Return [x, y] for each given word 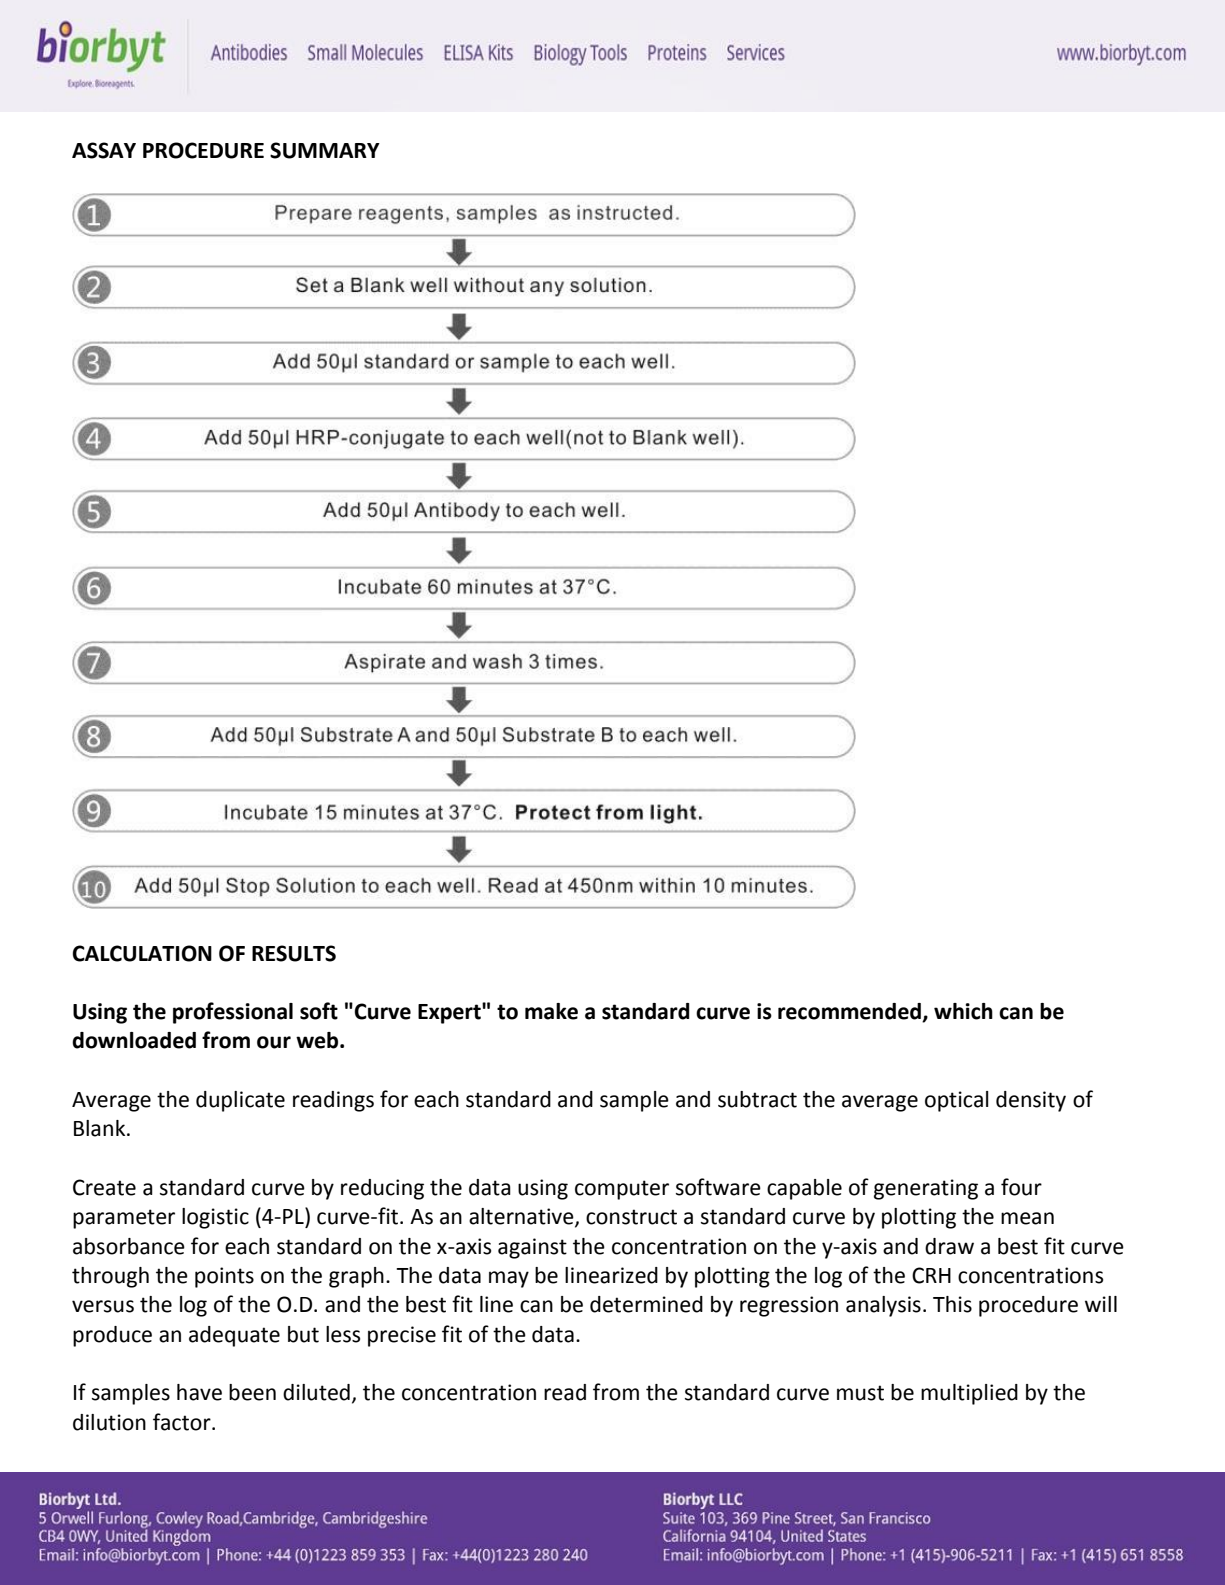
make [551, 1011]
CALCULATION [142, 953]
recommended [850, 1012]
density [1031, 1101]
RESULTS [294, 953]
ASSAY [104, 150]
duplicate [240, 1101]
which [963, 1011]
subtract [757, 1099]
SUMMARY [325, 150]
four [1021, 1187]
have [199, 1392]
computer [622, 1190]
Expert [450, 1013]
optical [957, 1101]
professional [233, 1013]
